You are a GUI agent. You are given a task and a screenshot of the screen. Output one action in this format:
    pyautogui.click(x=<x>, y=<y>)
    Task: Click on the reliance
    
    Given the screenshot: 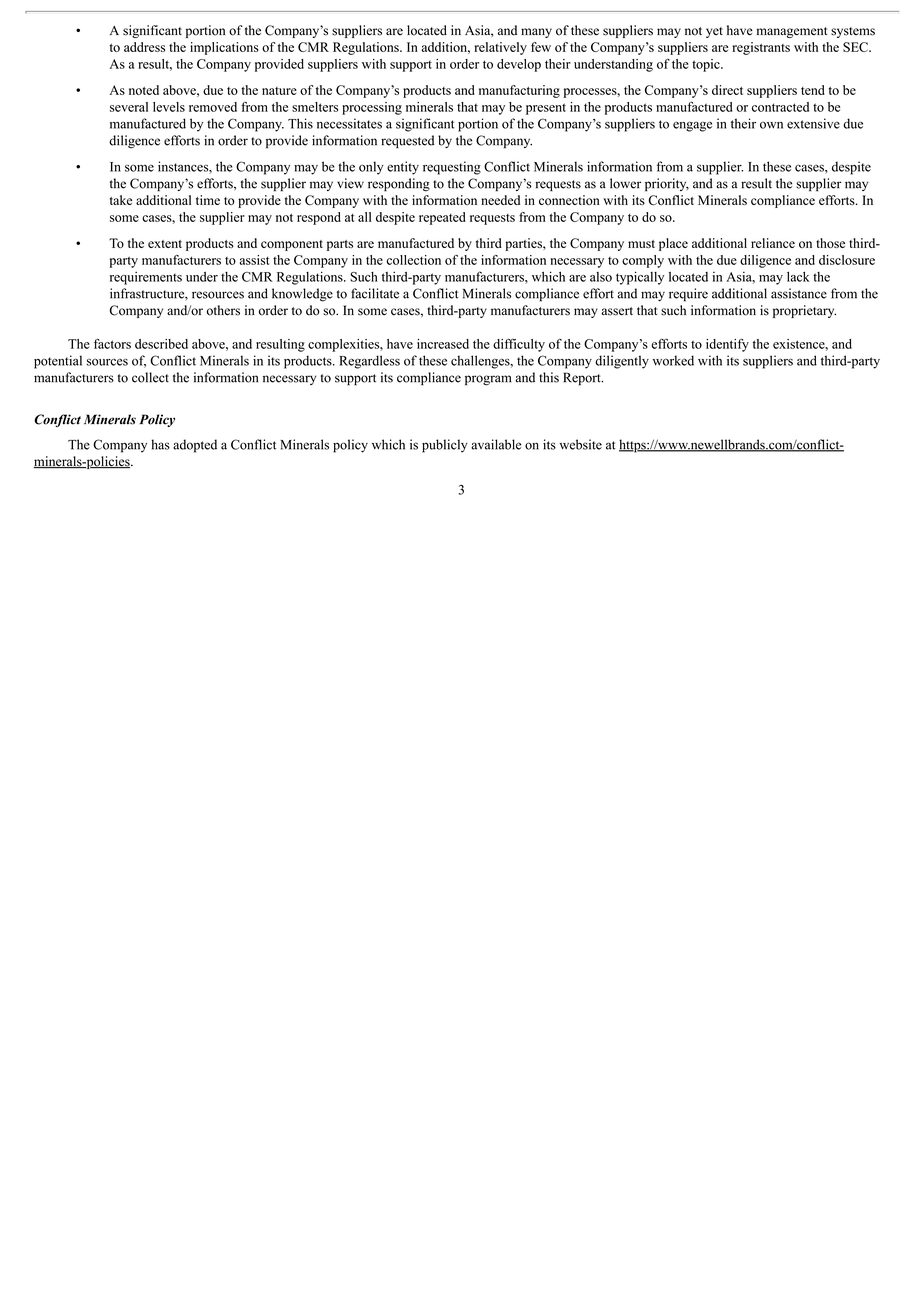 What is the action you would take?
    pyautogui.click(x=773, y=243)
